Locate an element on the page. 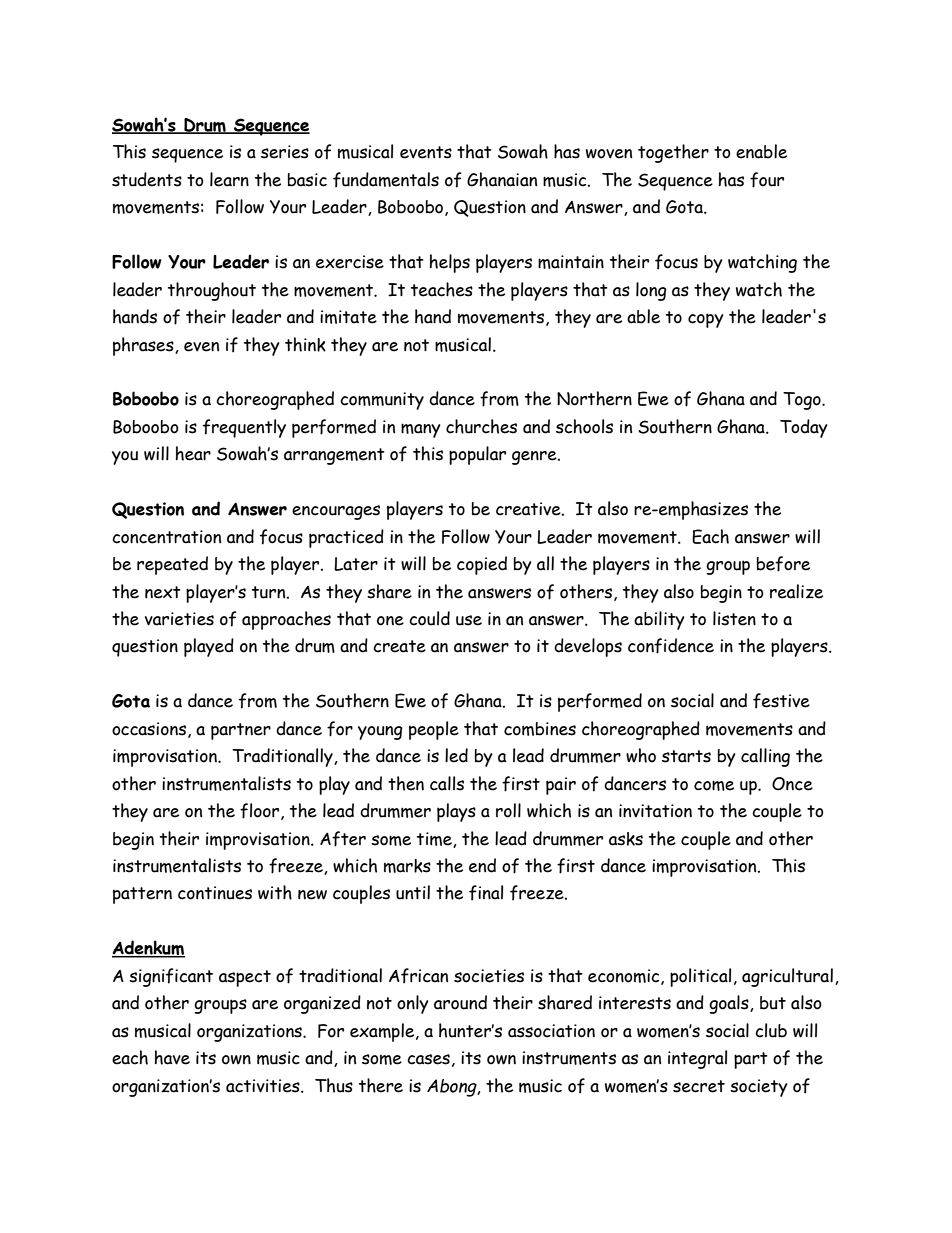 The width and height of the image is (952, 1233). four is located at coordinates (767, 180).
